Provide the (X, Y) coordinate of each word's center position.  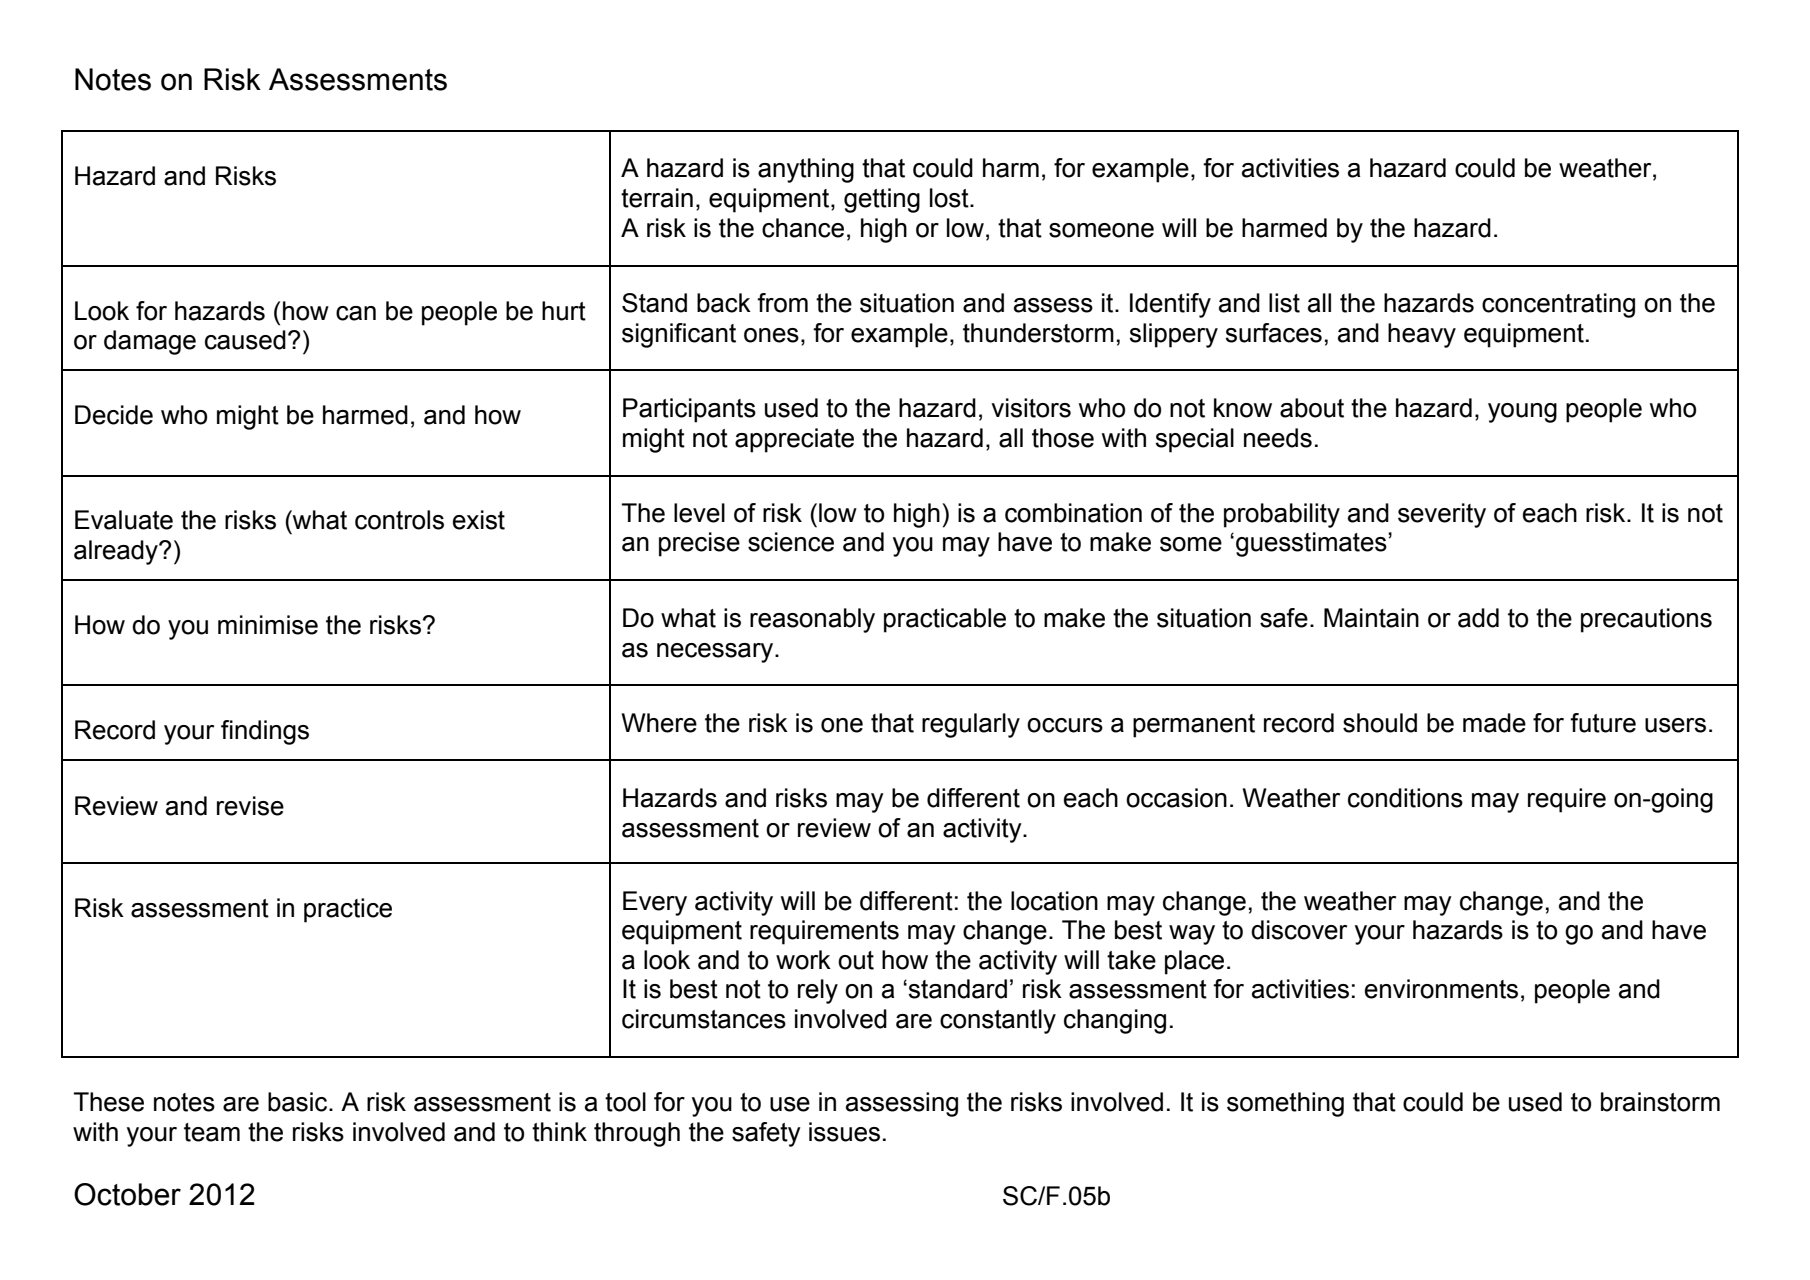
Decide (114, 415)
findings (265, 732)
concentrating (1558, 305)
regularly (971, 725)
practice (348, 910)
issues (844, 1132)
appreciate (794, 440)
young (1522, 413)
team (212, 1132)
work (803, 960)
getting (882, 200)
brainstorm (1660, 1102)
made (1494, 723)
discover (1299, 930)
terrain (657, 198)
